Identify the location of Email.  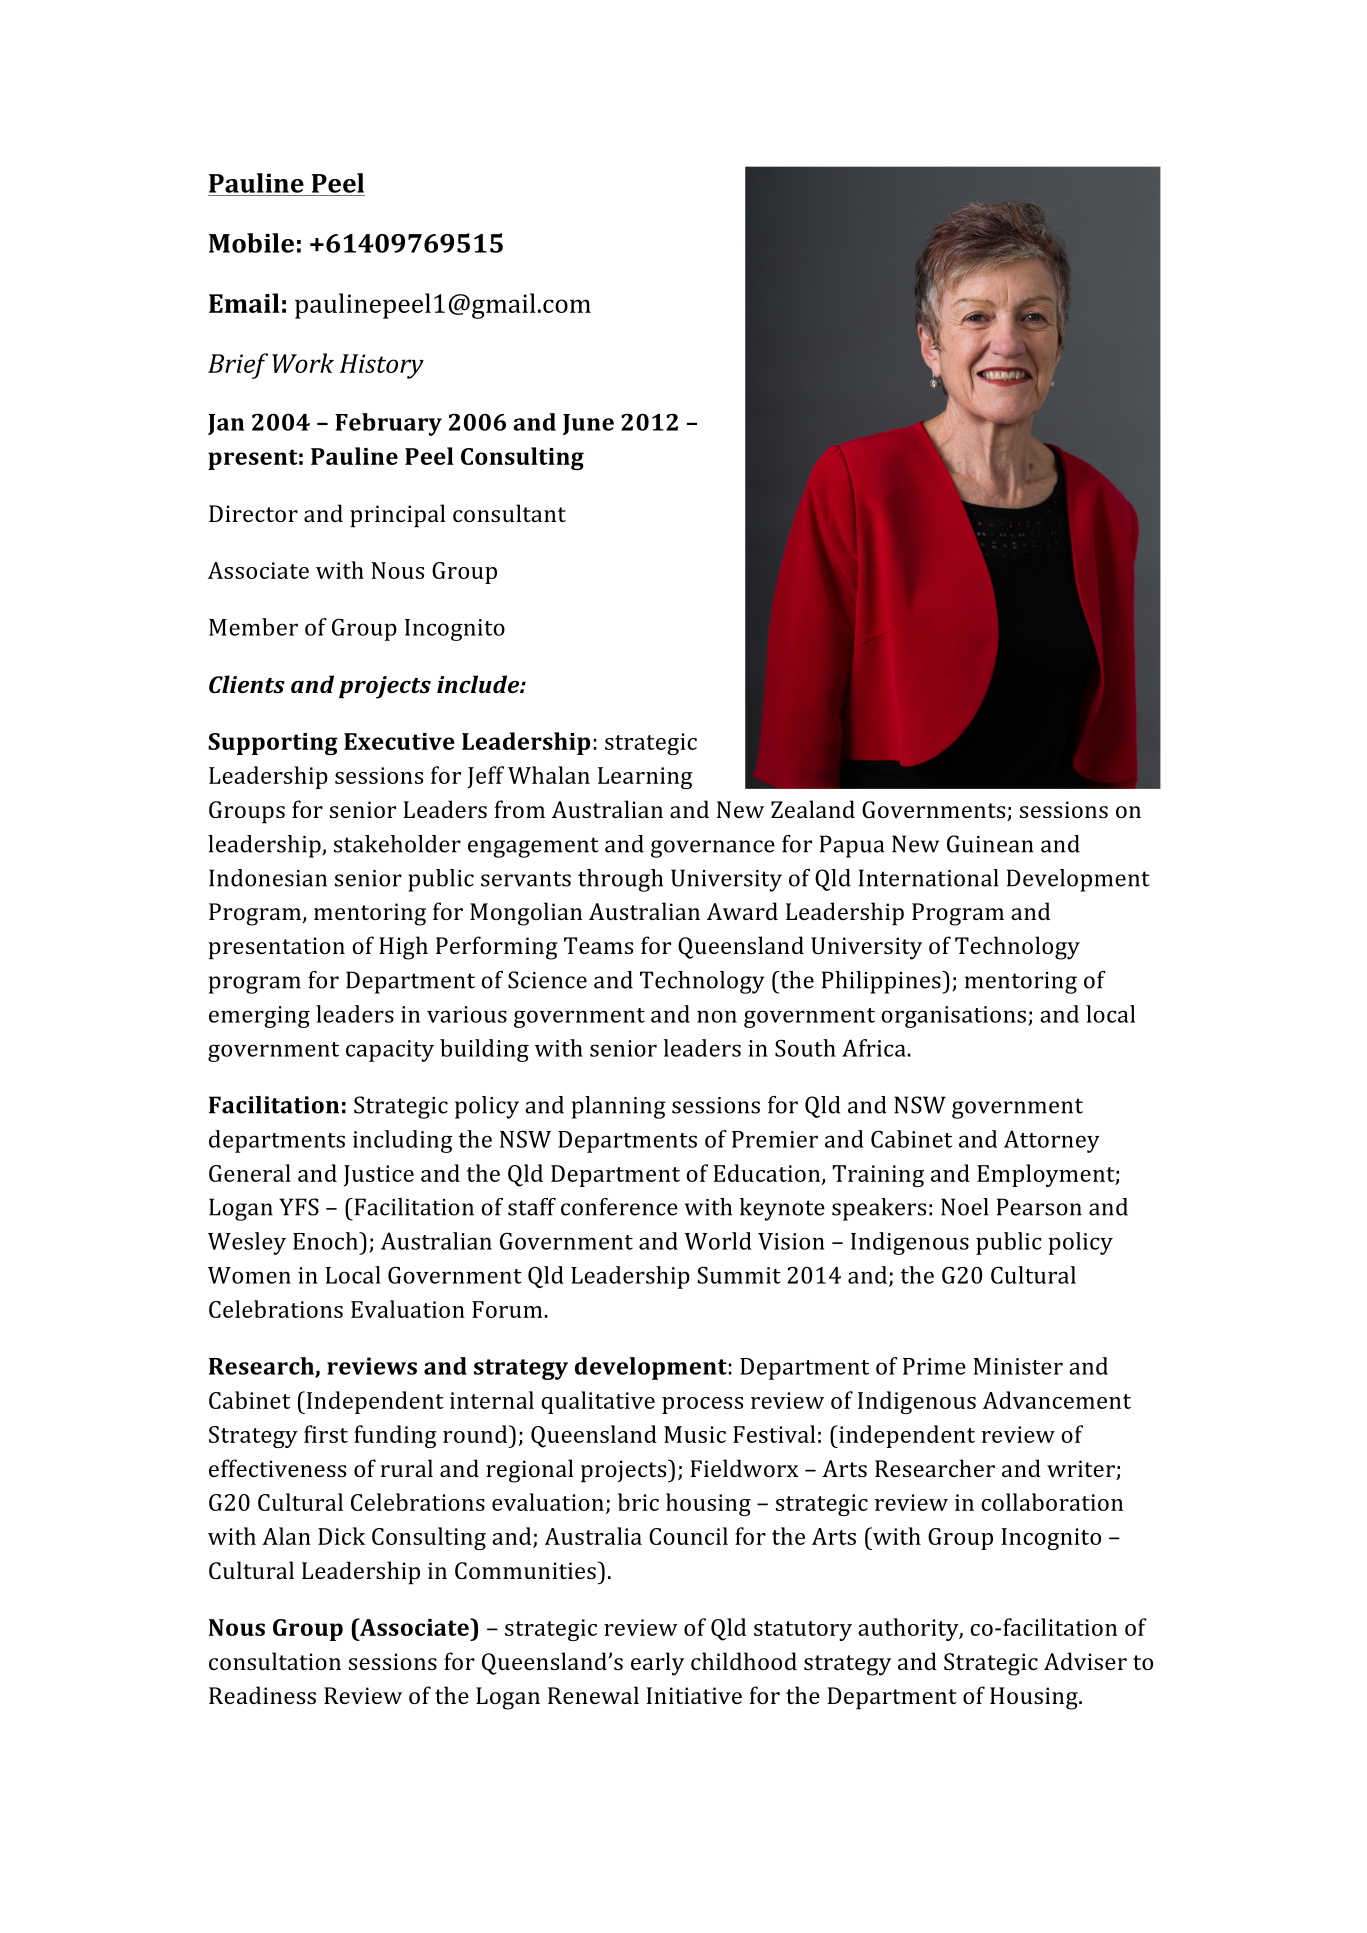
(244, 303).
